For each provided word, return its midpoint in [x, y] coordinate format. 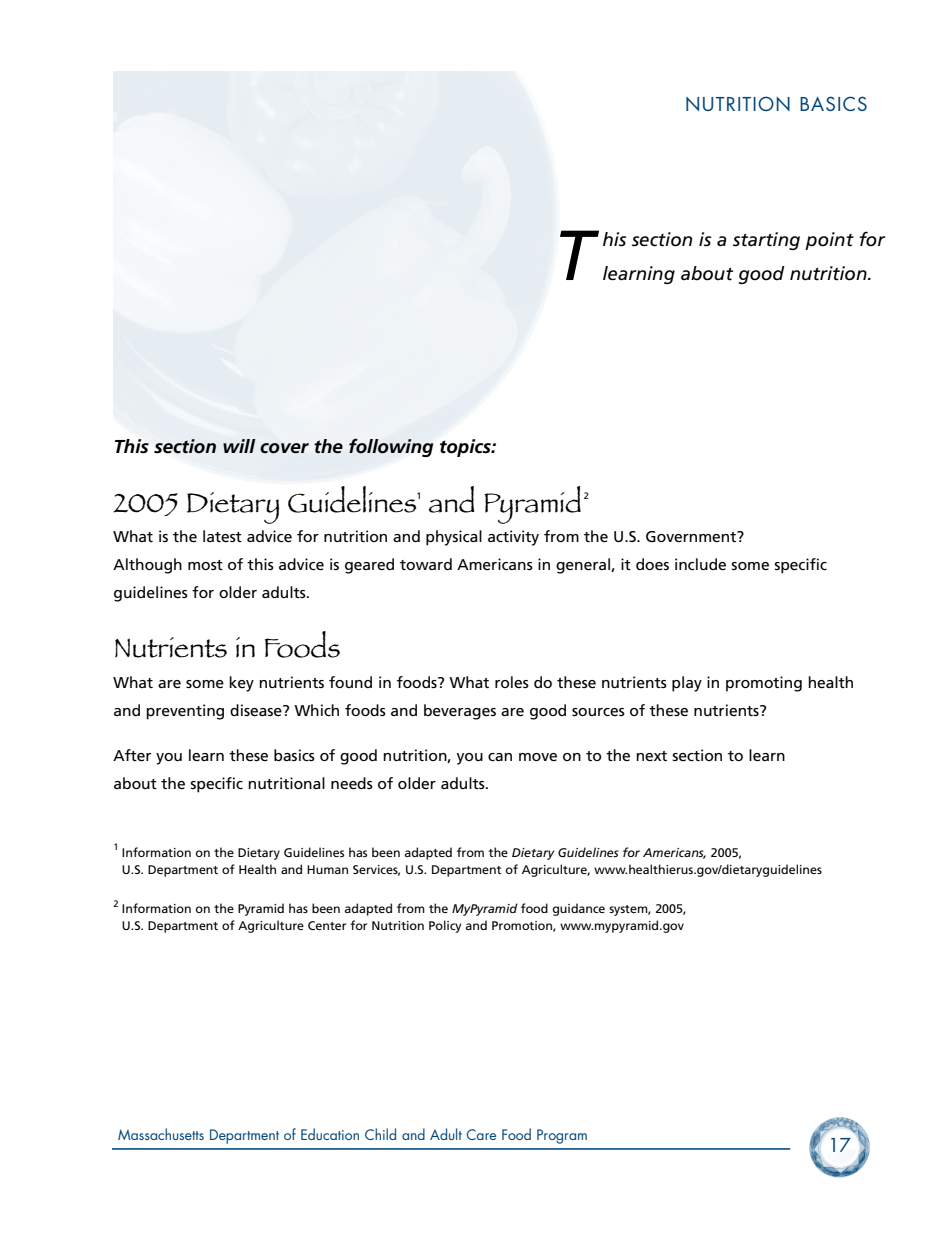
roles [512, 682]
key [241, 684]
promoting [764, 684]
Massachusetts [161, 1134]
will [239, 446]
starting [766, 241]
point [829, 241]
